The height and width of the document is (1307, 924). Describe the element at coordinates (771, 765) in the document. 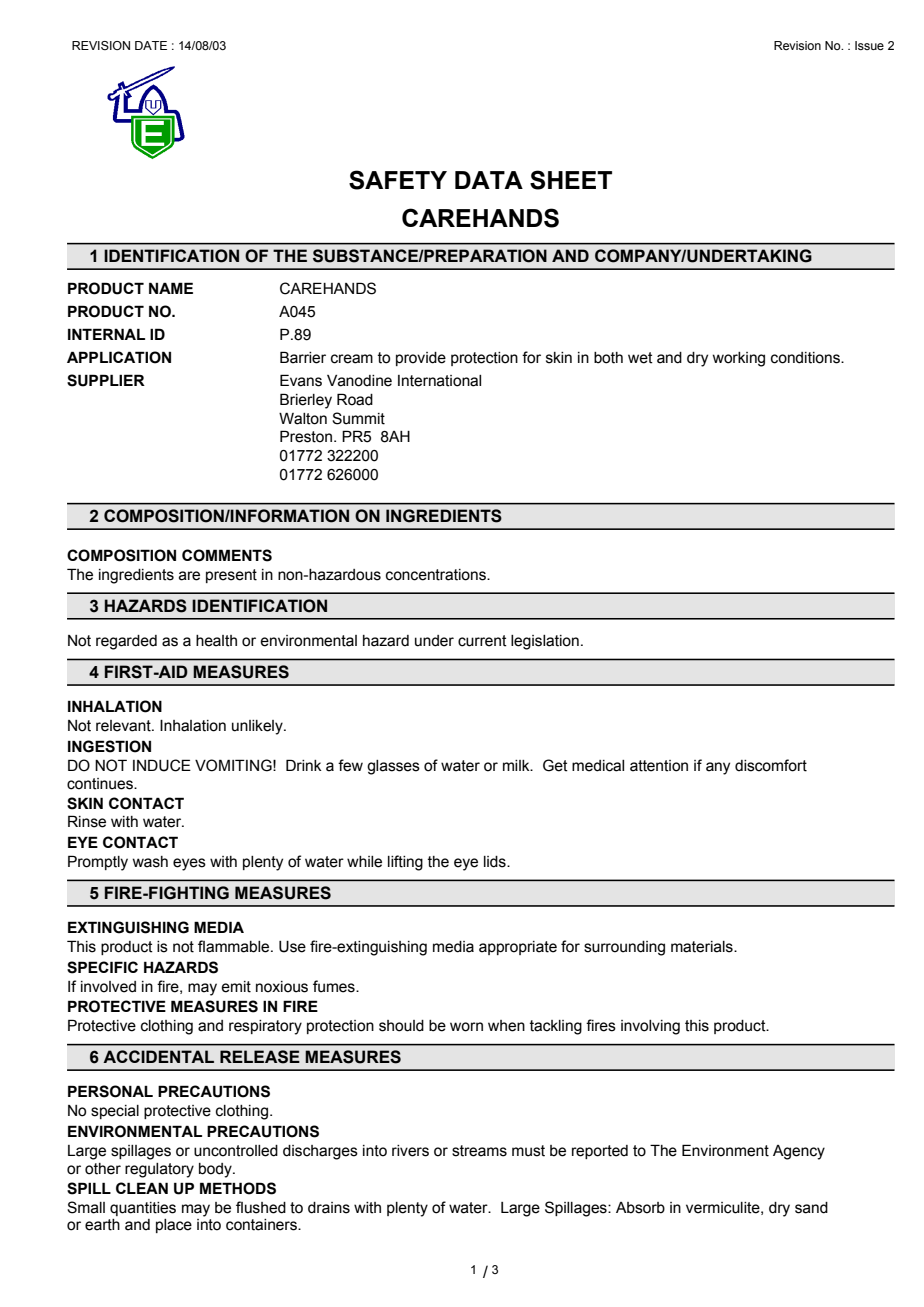

I see `discomfort` at that location.
